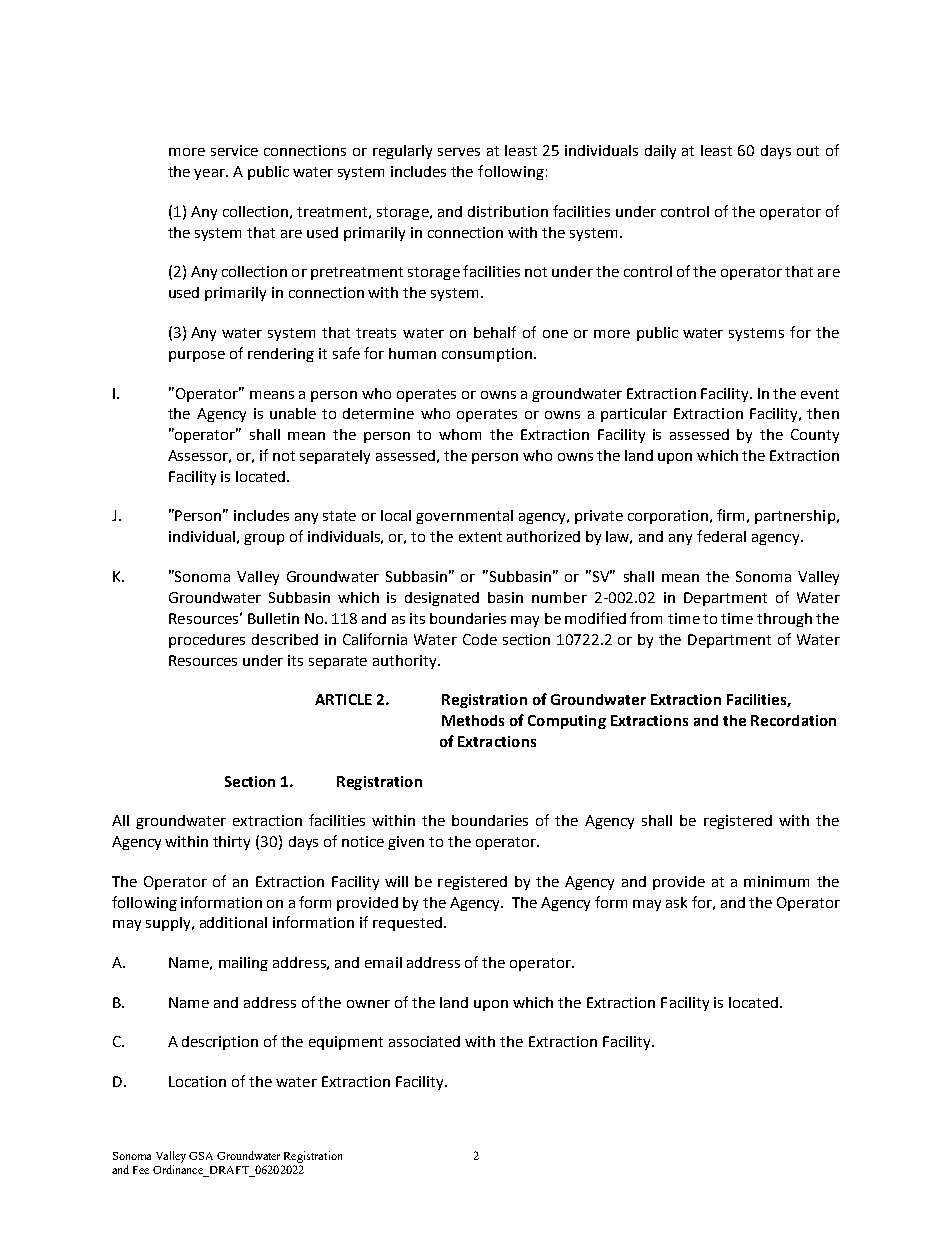 This image has width=952, height=1233. What do you see at coordinates (784, 620) in the image?
I see `through` at bounding box center [784, 620].
